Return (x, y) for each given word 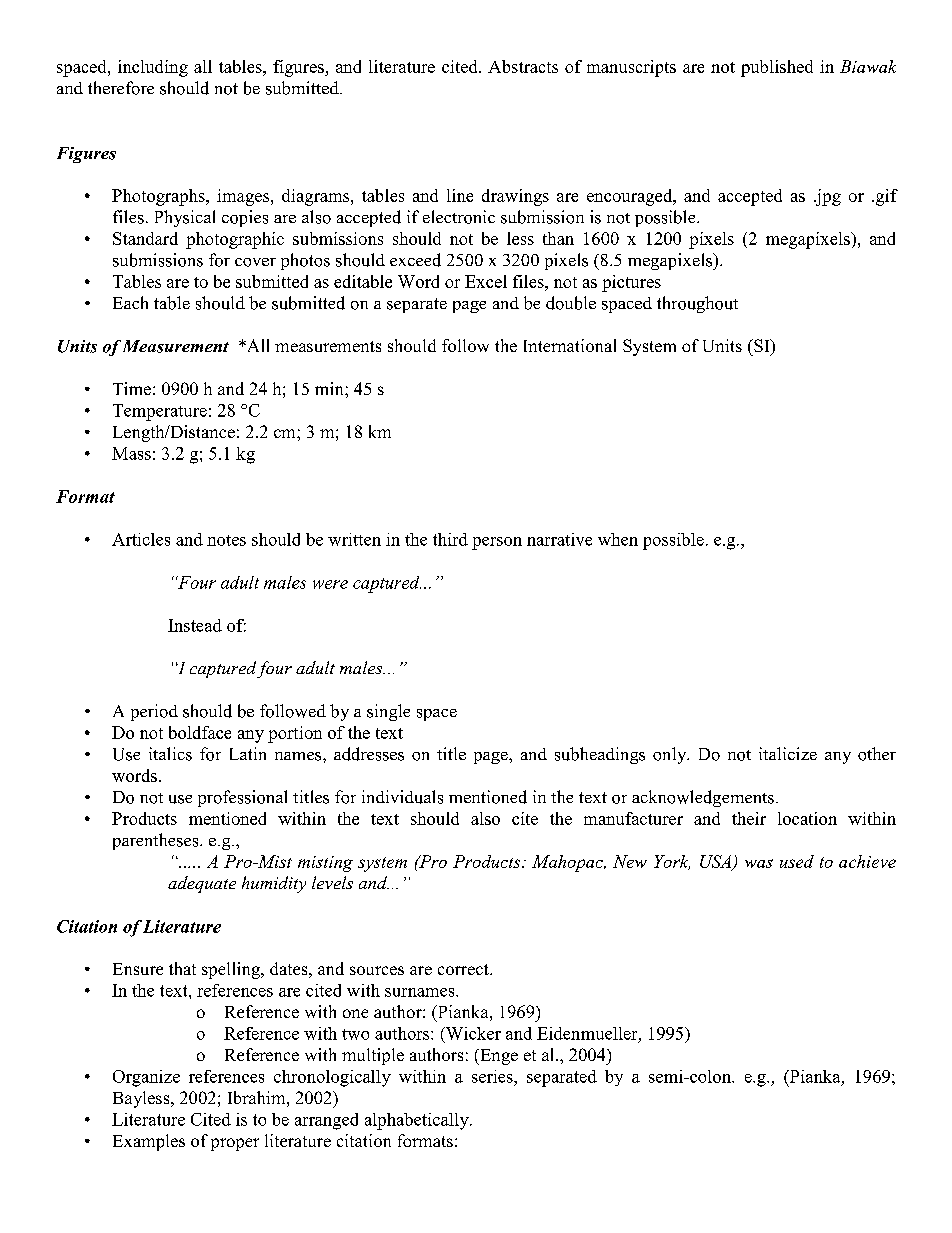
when (618, 539)
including (153, 68)
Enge (498, 1057)
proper (235, 1144)
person (497, 543)
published (777, 68)
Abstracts (523, 66)
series (493, 1076)
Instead (195, 625)
